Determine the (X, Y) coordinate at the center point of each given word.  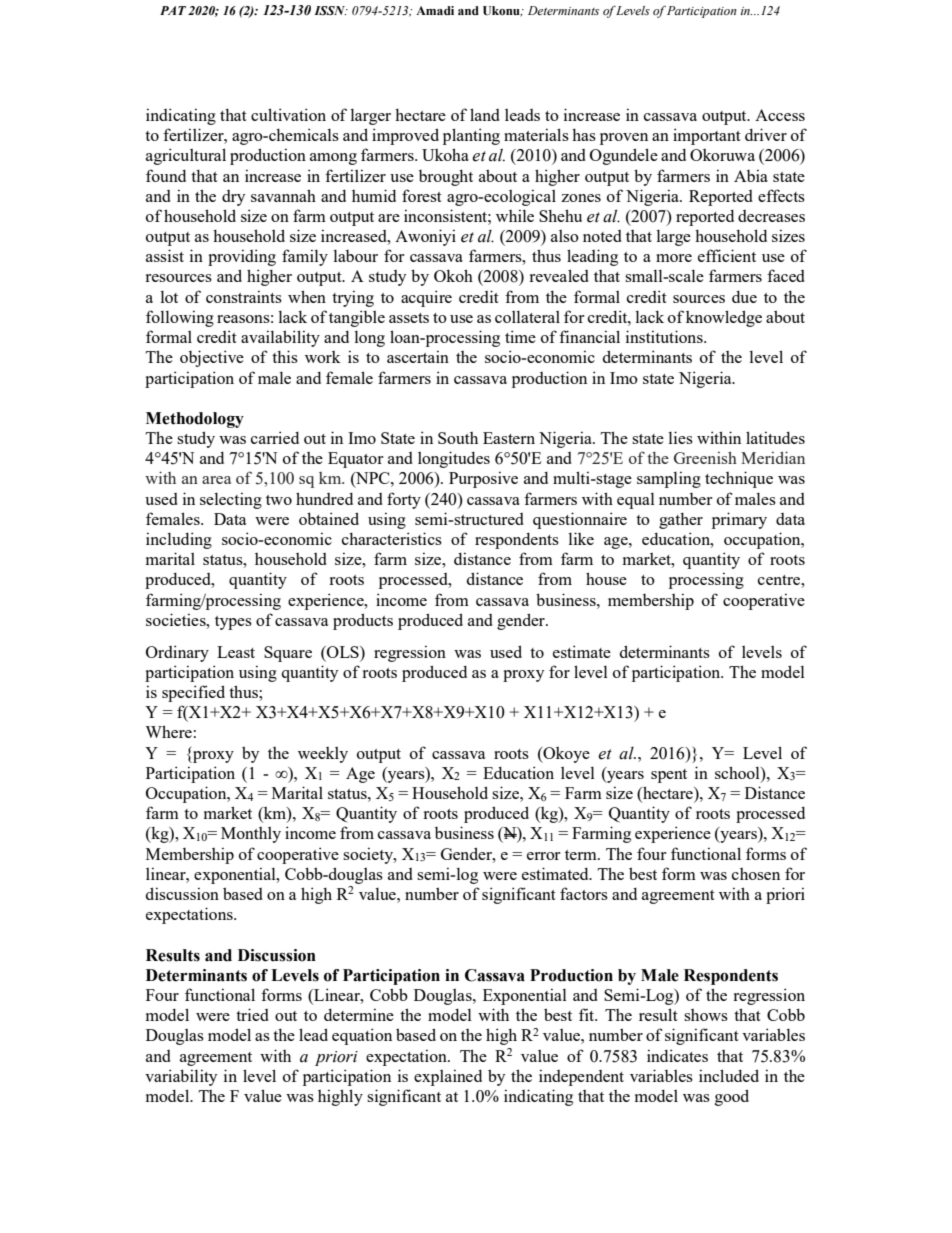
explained (448, 1077)
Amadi (435, 10)
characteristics (392, 538)
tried (252, 1014)
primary (739, 520)
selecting (231, 500)
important (707, 136)
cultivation (288, 114)
